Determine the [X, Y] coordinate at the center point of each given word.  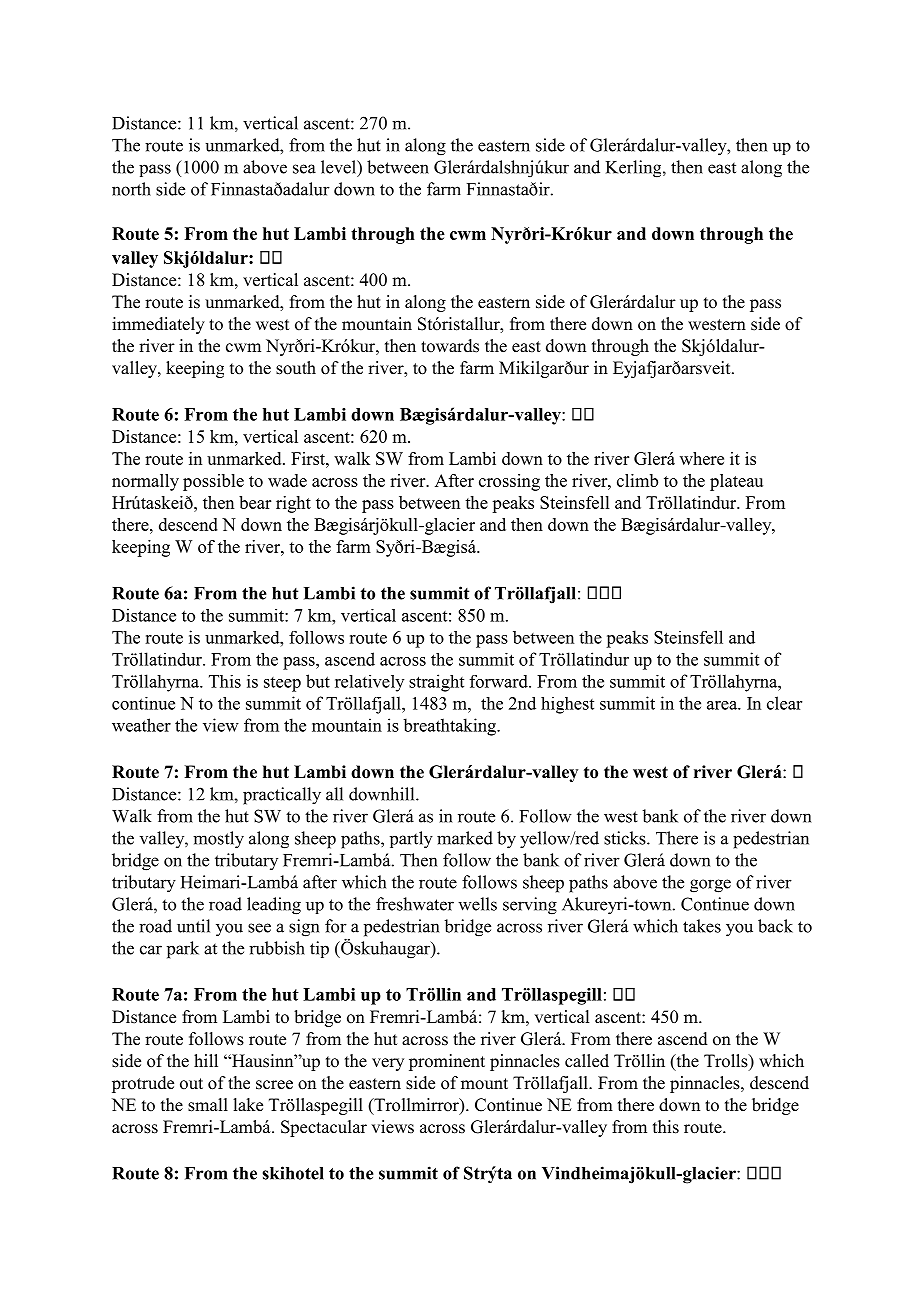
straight [436, 683]
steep [282, 684]
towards [450, 346]
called [587, 1061]
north [131, 189]
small [208, 1105]
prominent [447, 1062]
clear [784, 703]
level [339, 167]
